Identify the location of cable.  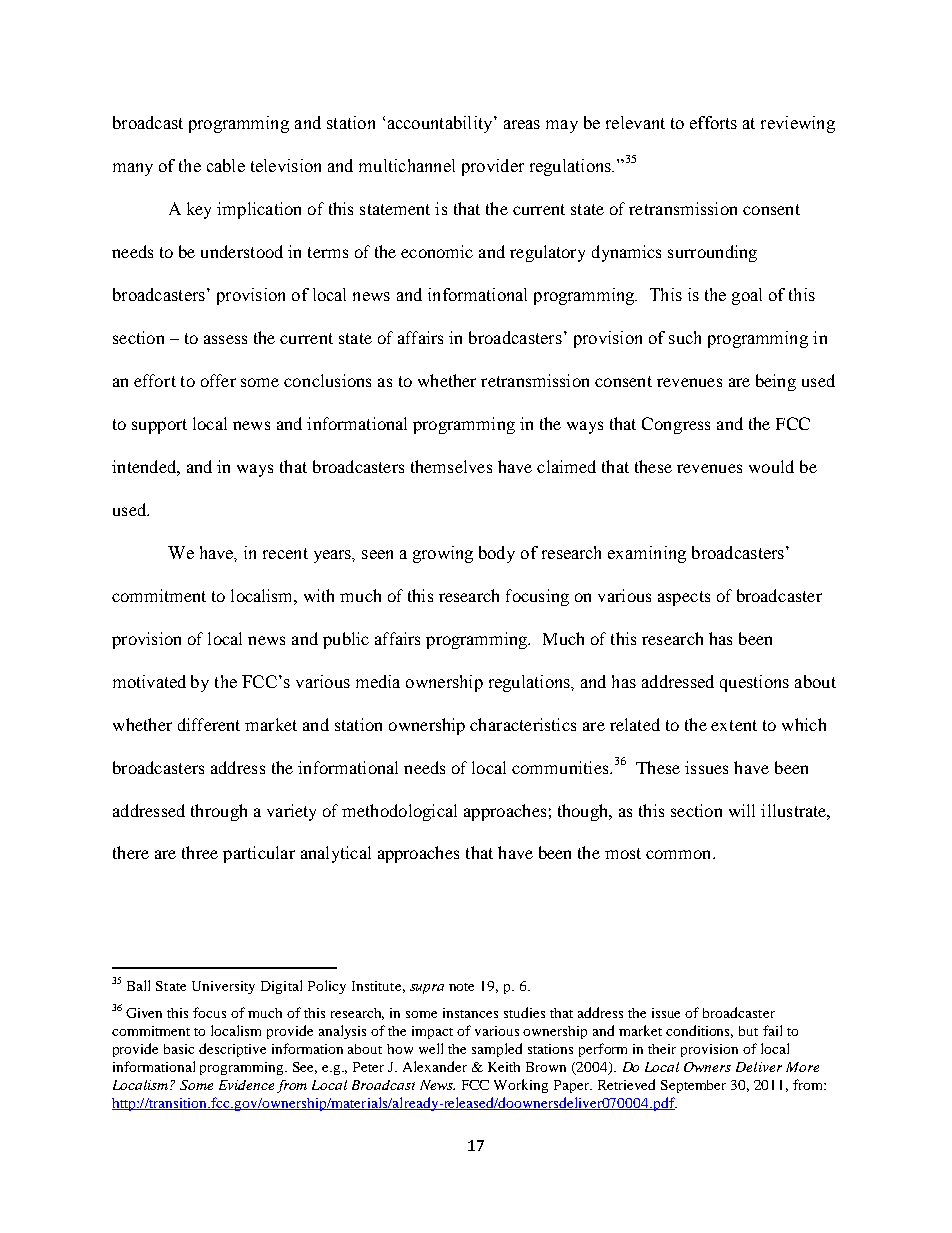
(226, 165).
